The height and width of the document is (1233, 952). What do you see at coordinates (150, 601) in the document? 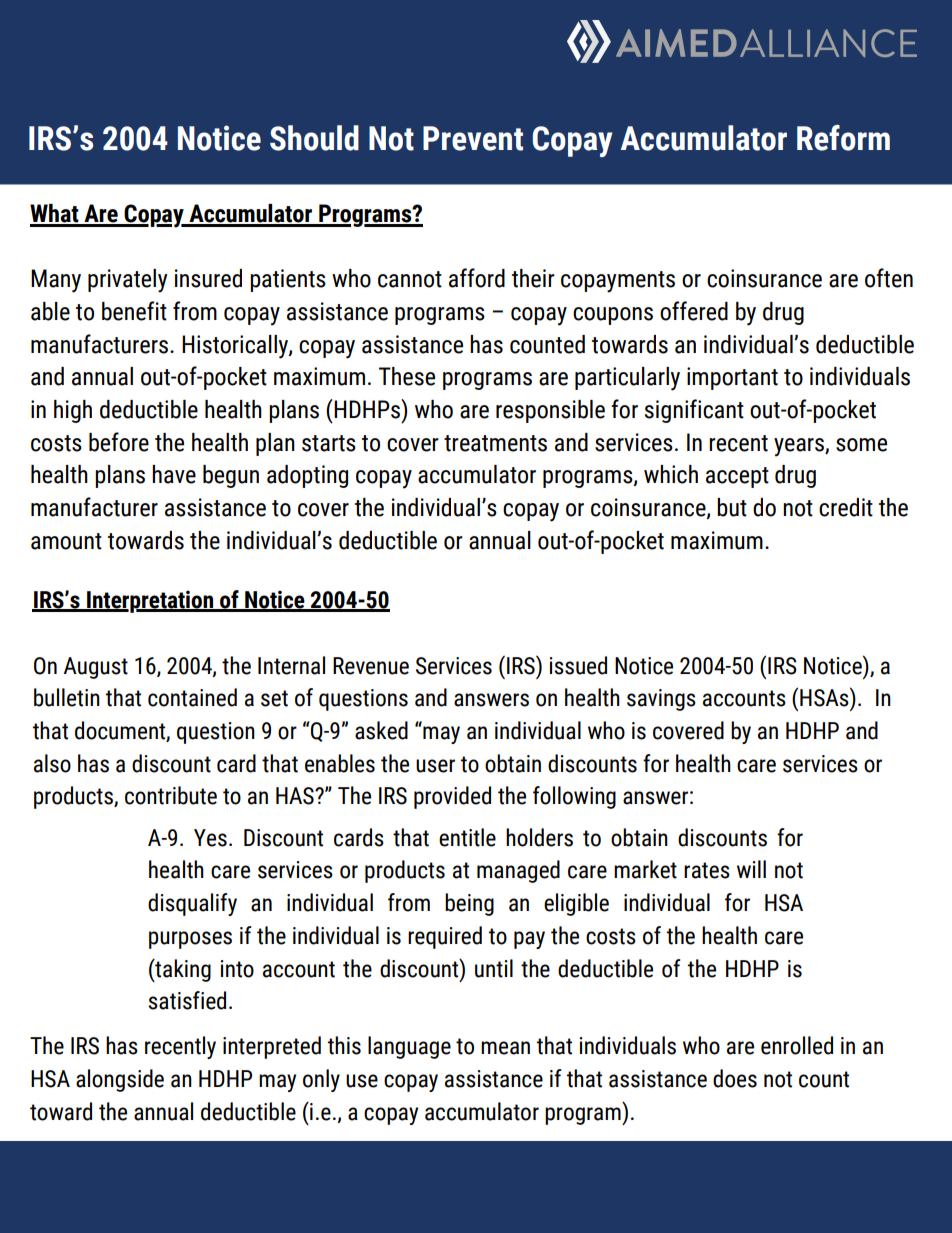
I see `Interpretation` at bounding box center [150, 601].
